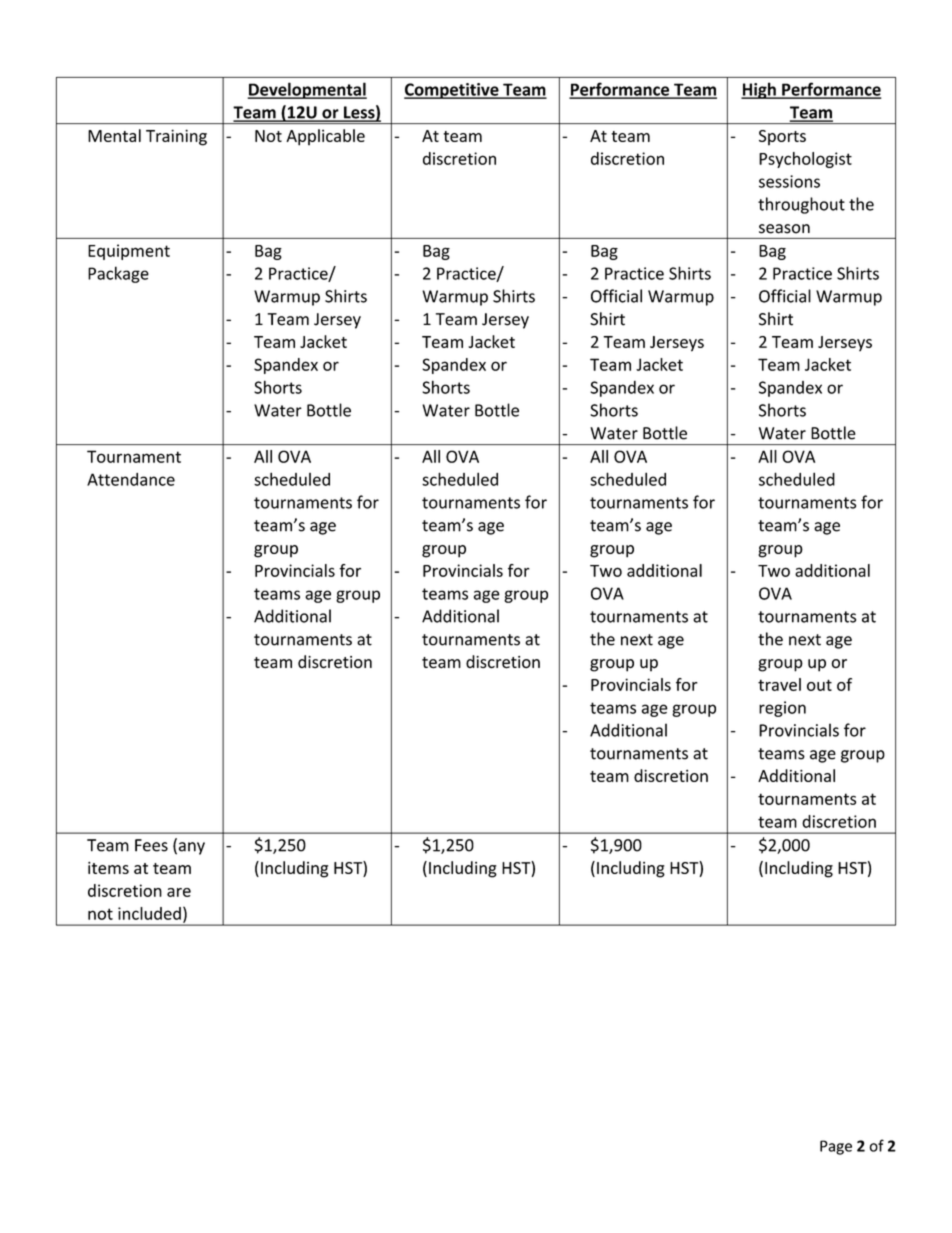 Image resolution: width=952 pixels, height=1233 pixels. I want to click on travel, so click(779, 684).
